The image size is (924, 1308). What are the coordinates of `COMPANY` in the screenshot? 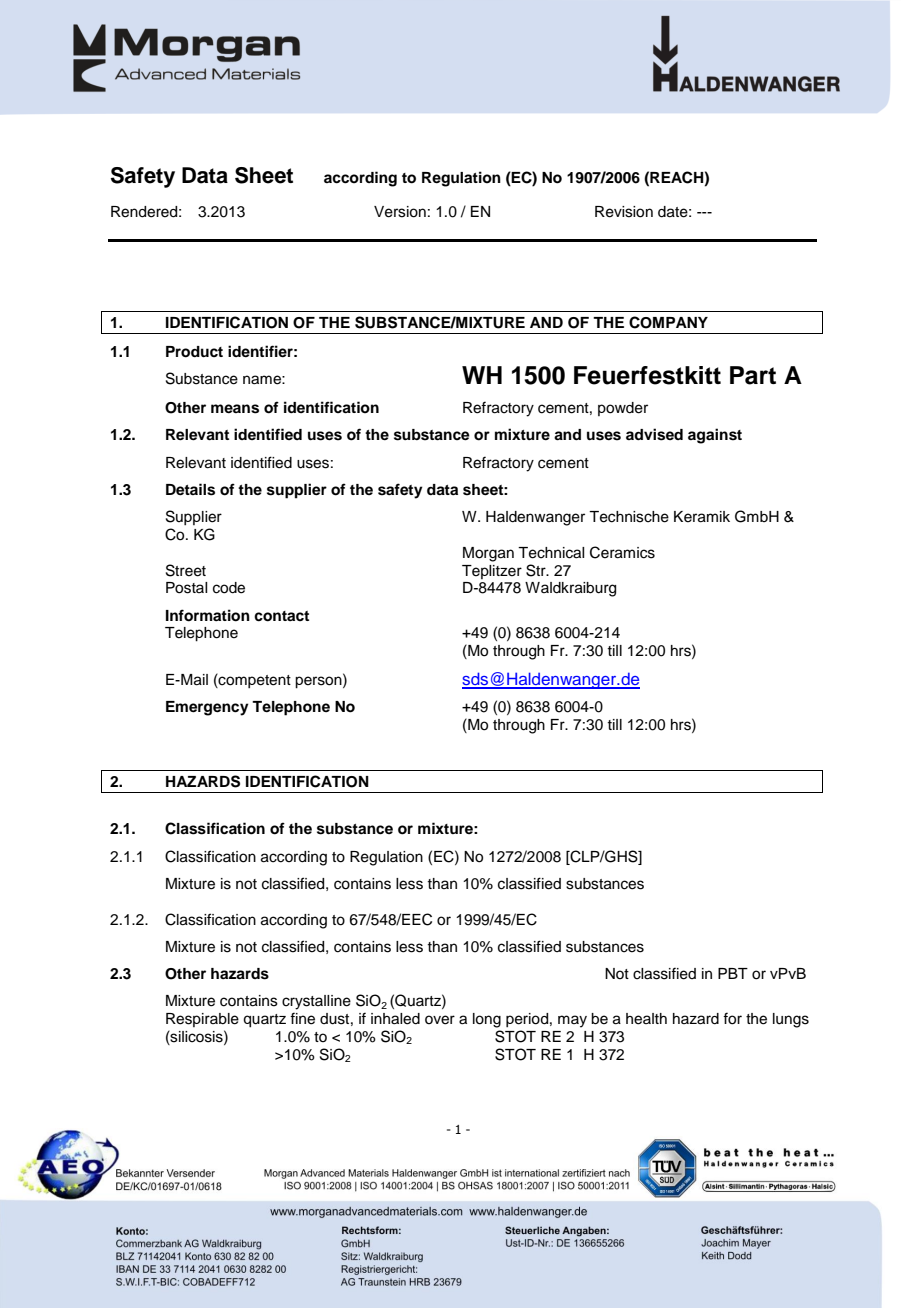 It's located at (668, 322).
